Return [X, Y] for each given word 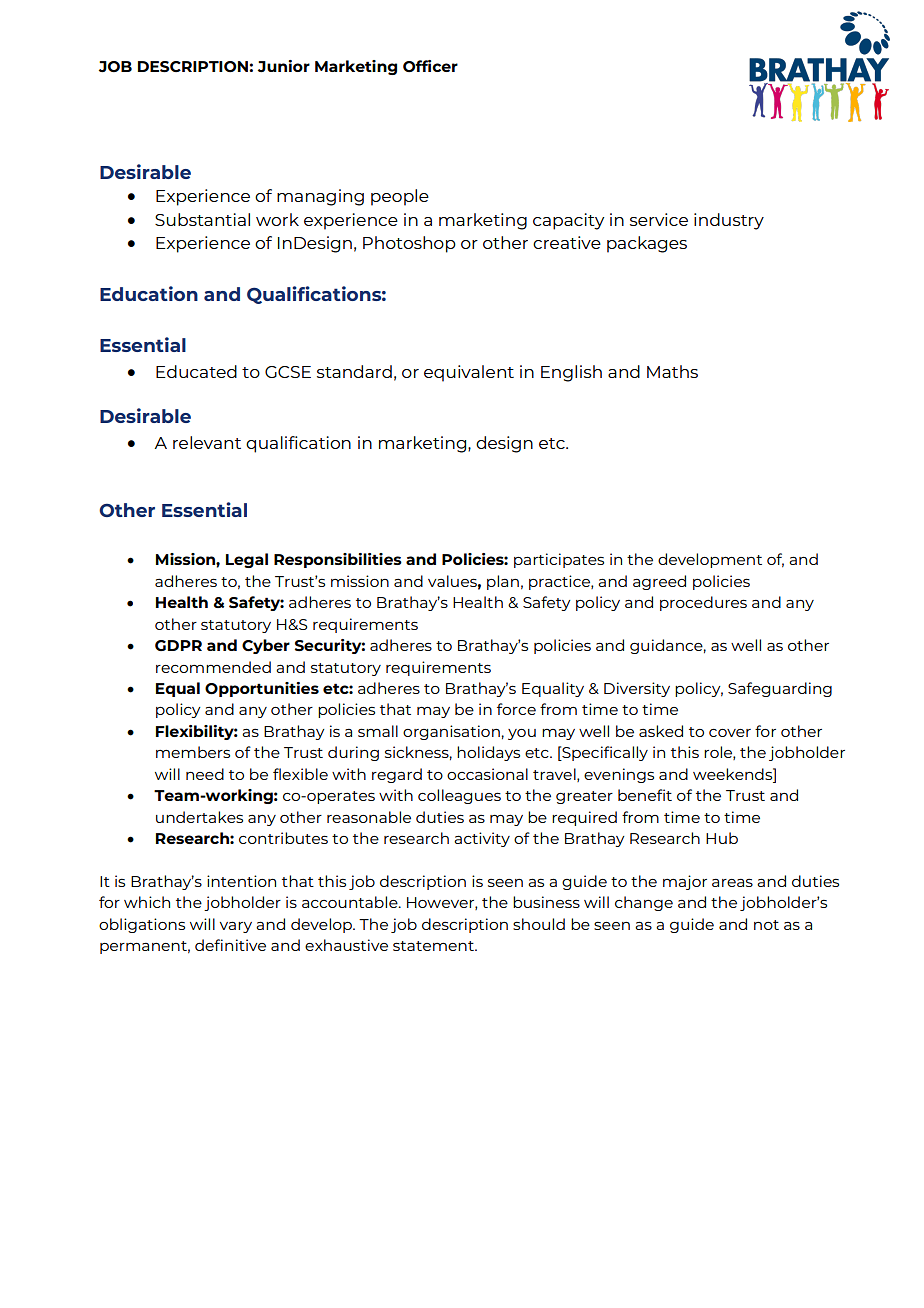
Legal [247, 560]
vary [236, 927]
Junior [284, 66]
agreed [659, 582]
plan [503, 582]
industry [729, 221]
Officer [430, 66]
